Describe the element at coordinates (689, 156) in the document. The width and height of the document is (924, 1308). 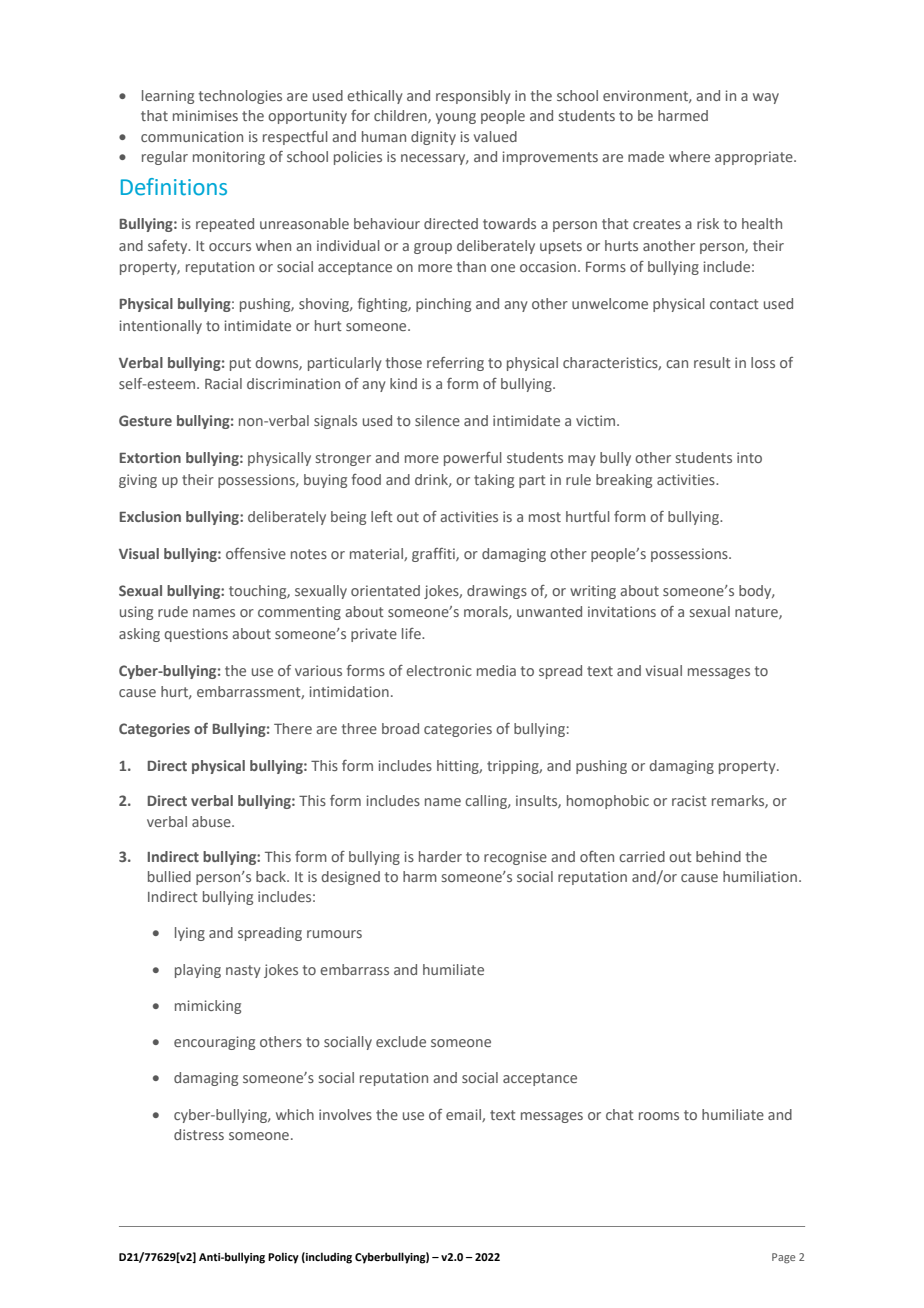
I see `where` at that location.
